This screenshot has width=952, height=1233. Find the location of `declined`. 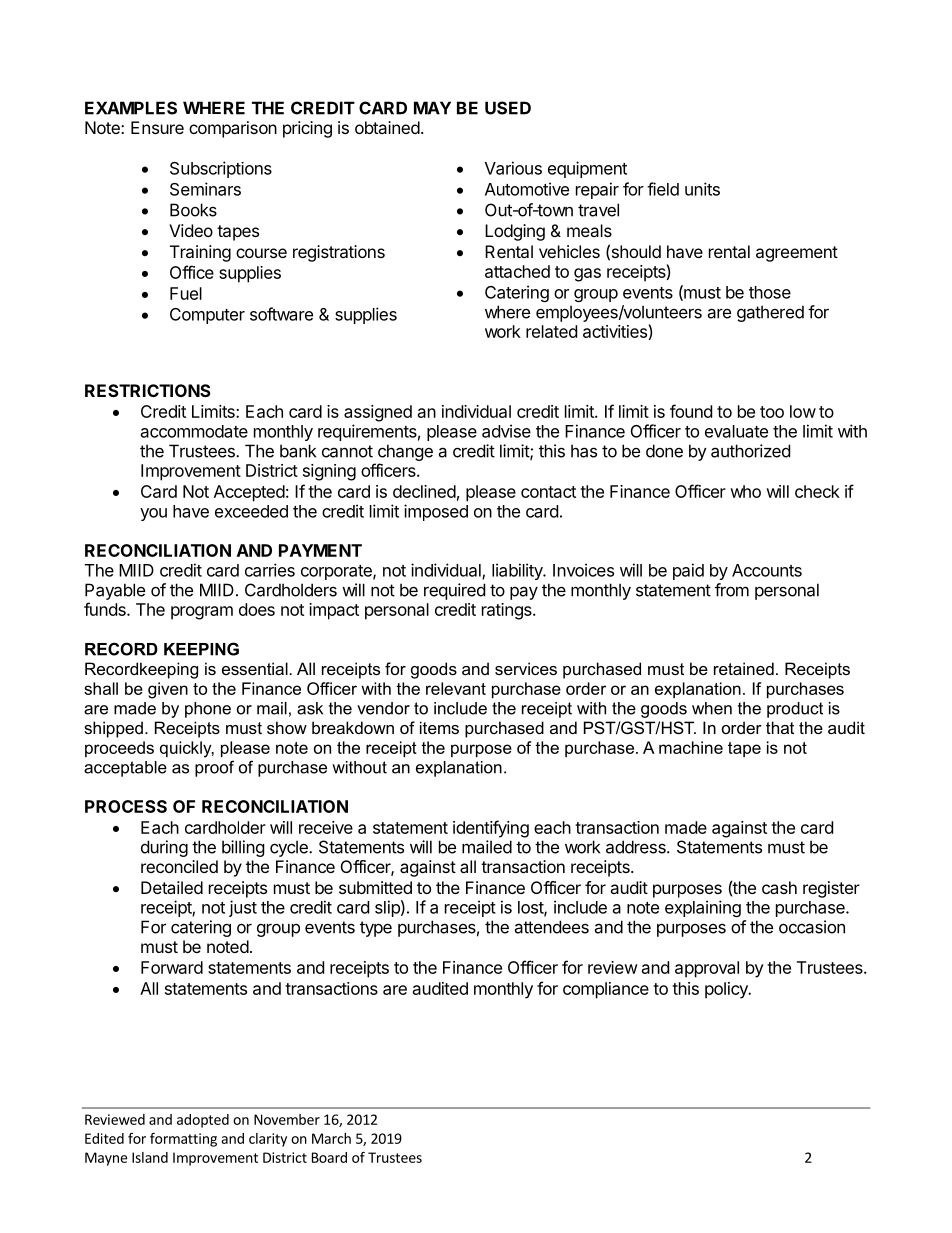

declined is located at coordinates (424, 491).
